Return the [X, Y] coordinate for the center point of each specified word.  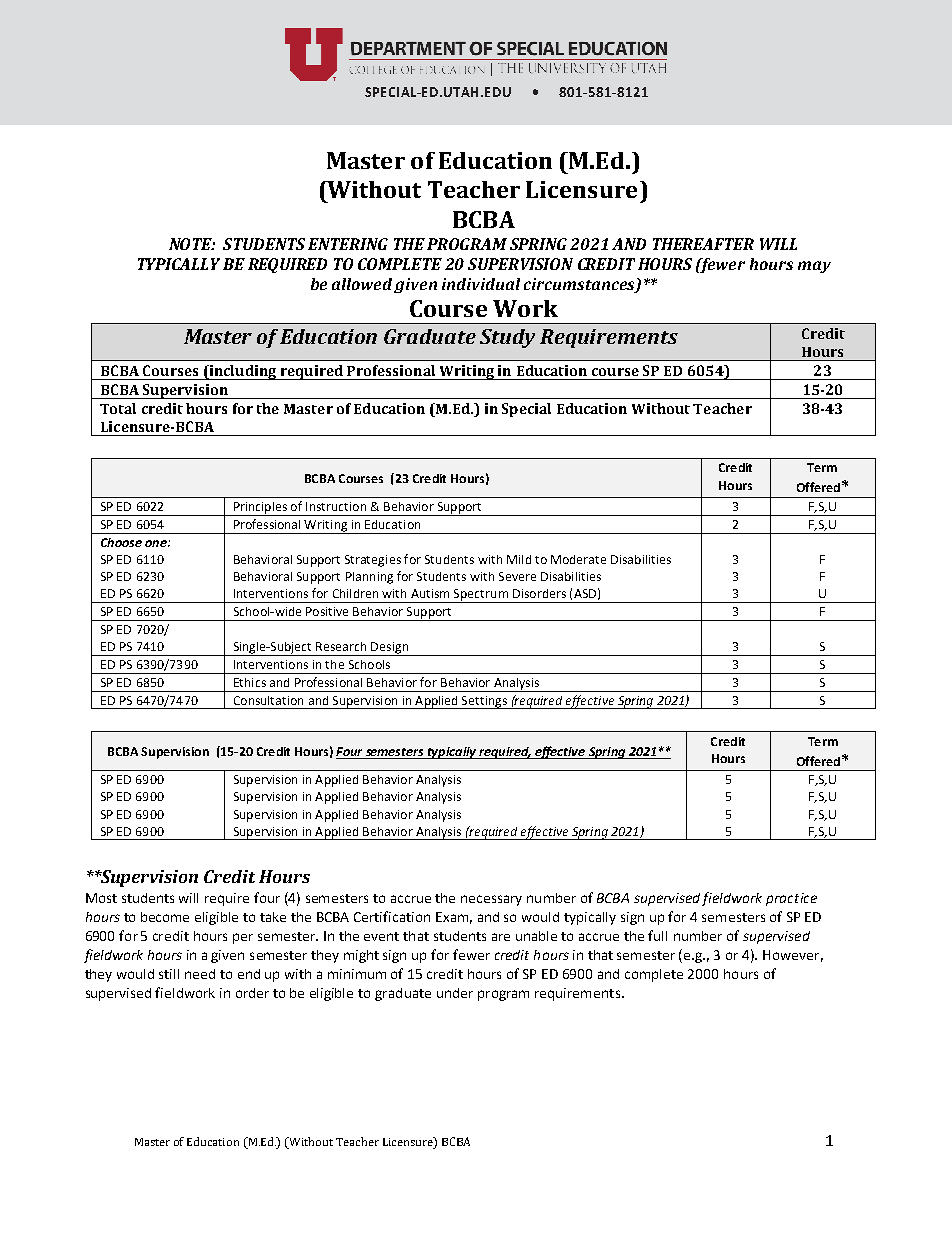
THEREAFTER [703, 244]
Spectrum [481, 596]
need [200, 974]
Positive [327, 611]
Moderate [578, 559]
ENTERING [348, 244]
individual [481, 284]
